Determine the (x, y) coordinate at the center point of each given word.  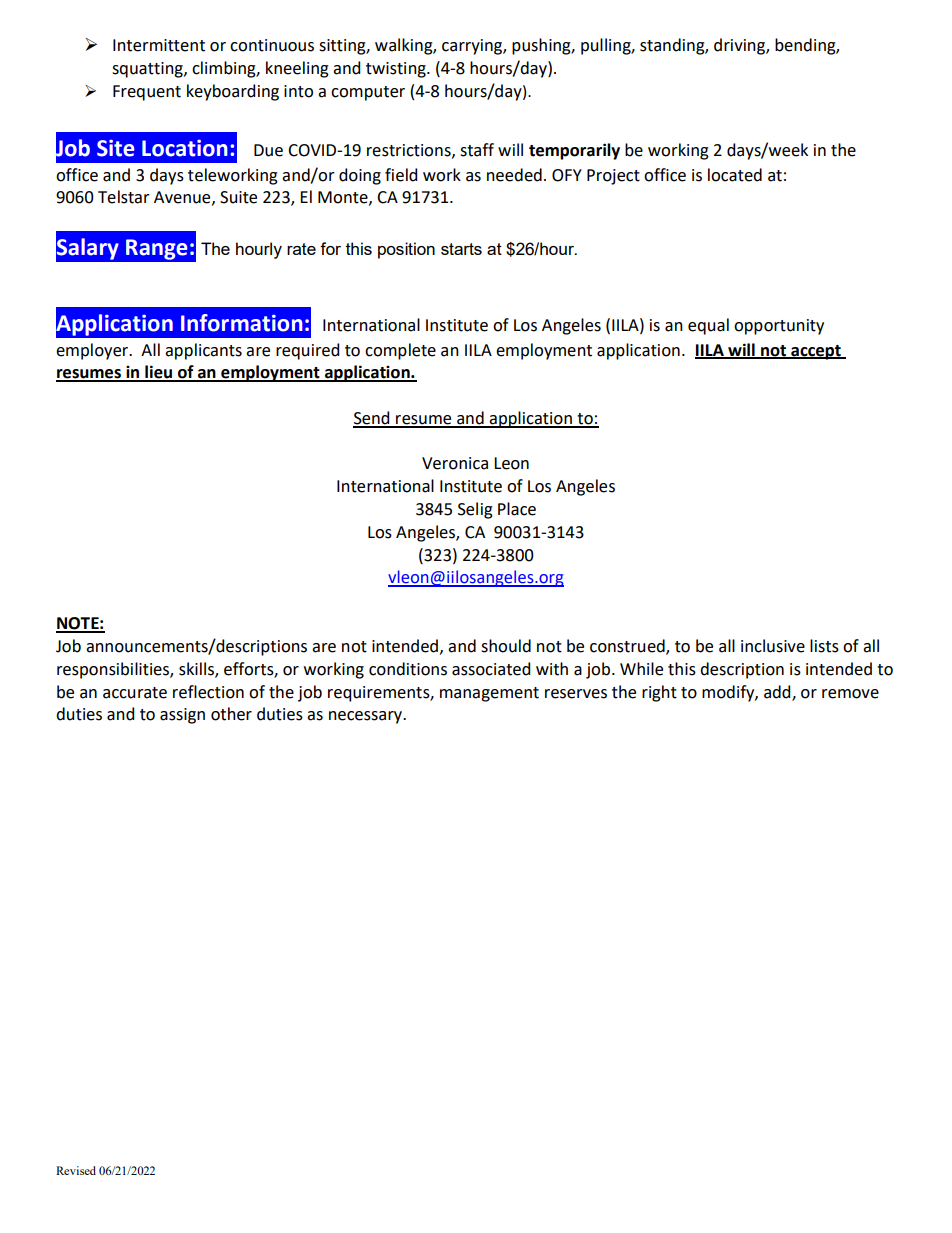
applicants (203, 351)
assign (182, 716)
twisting (397, 70)
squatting (148, 70)
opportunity (779, 327)
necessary (367, 717)
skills (197, 669)
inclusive (773, 646)
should (506, 646)
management (489, 694)
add (778, 692)
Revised (76, 1170)
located (735, 175)
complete (400, 351)
